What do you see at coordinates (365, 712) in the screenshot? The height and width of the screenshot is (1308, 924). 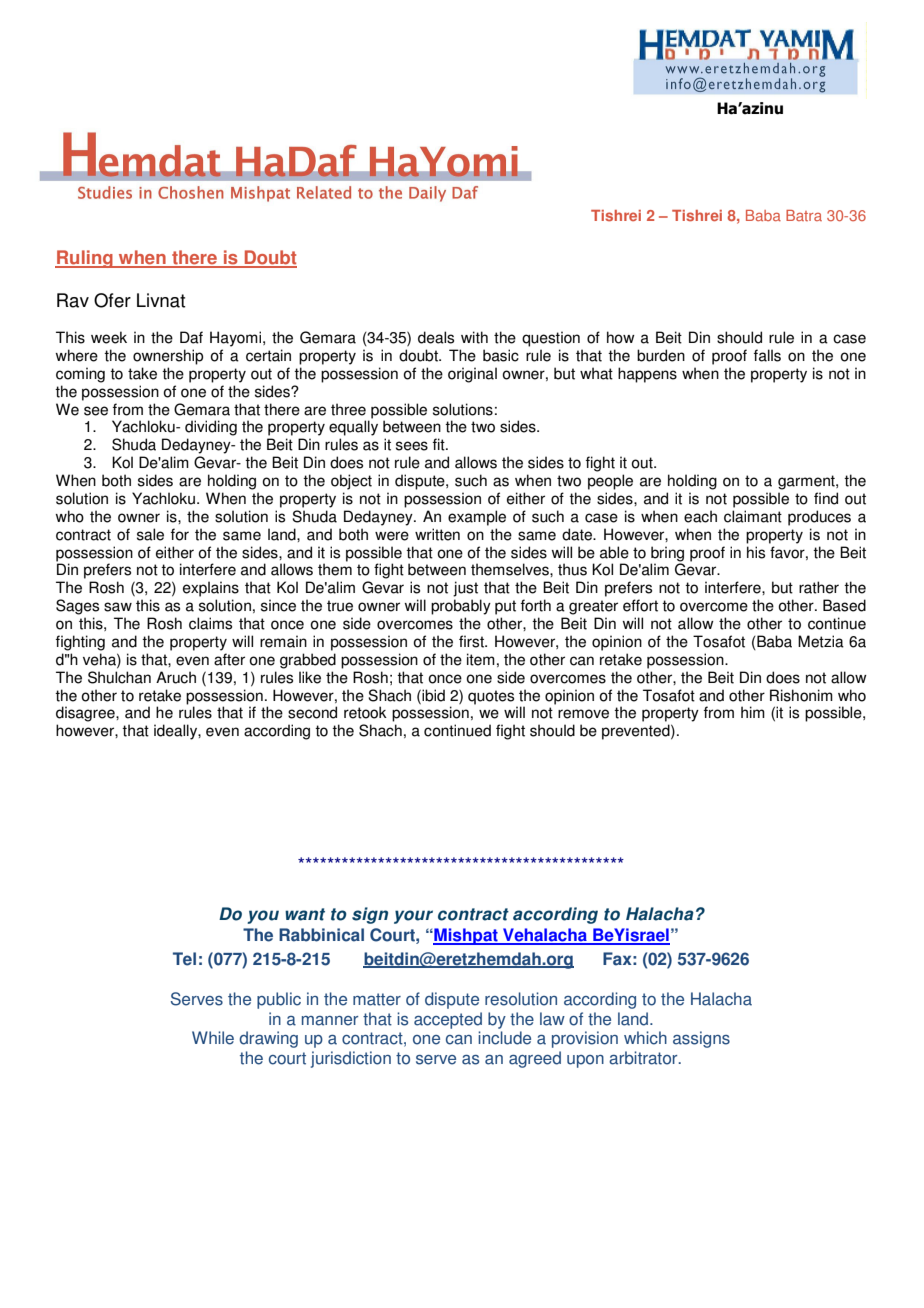 I see `retook` at bounding box center [365, 712].
